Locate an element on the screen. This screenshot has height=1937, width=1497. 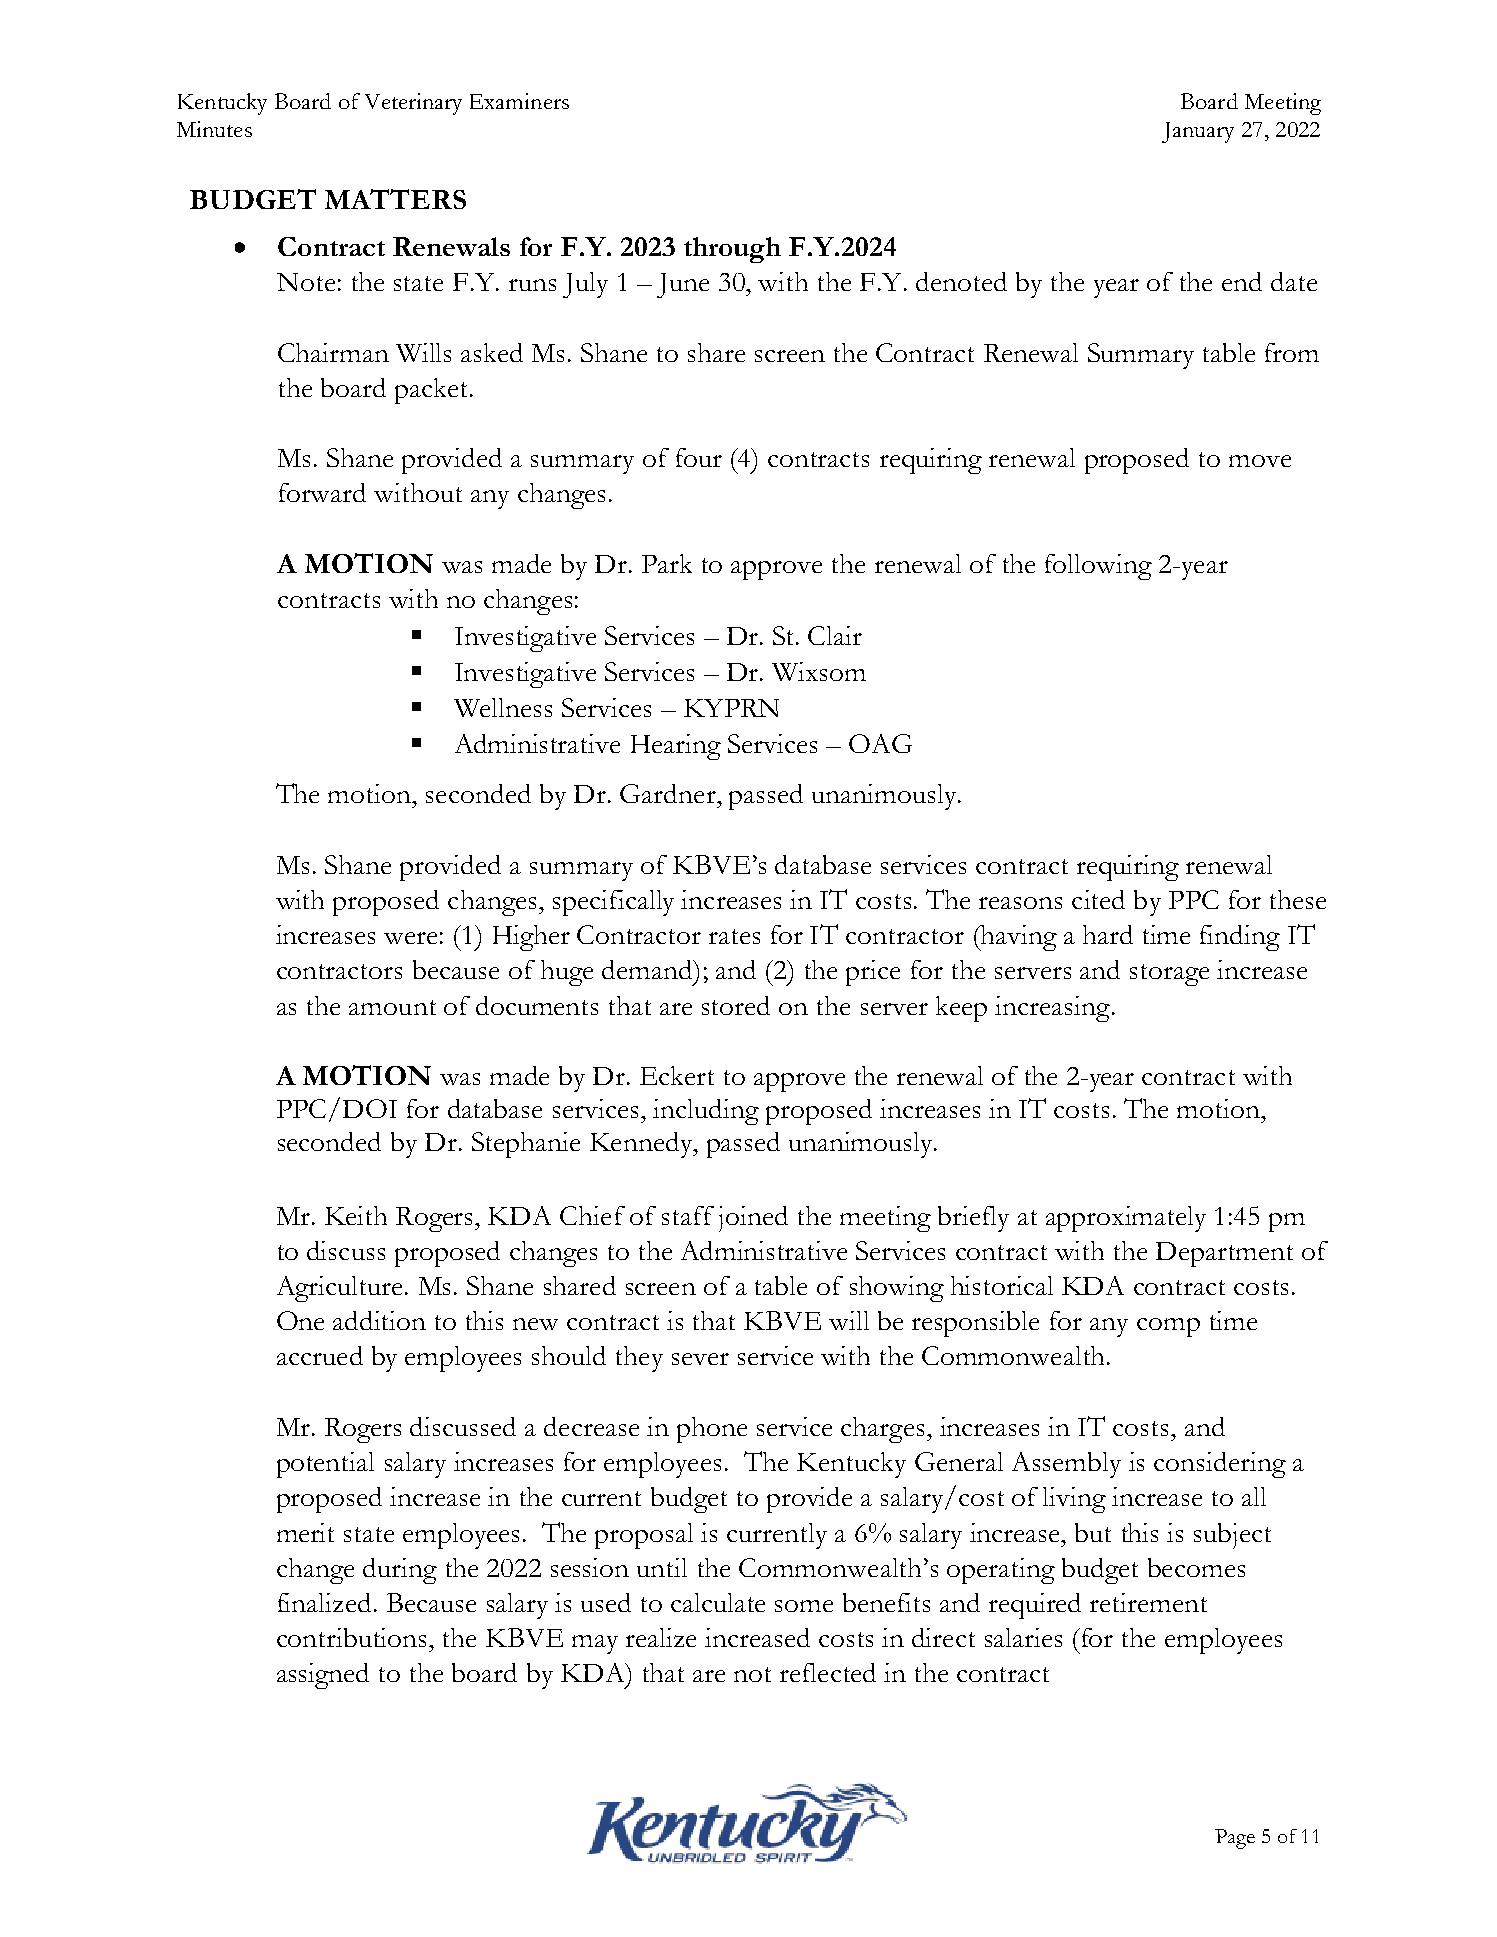
Page is located at coordinates (1235, 1839).
